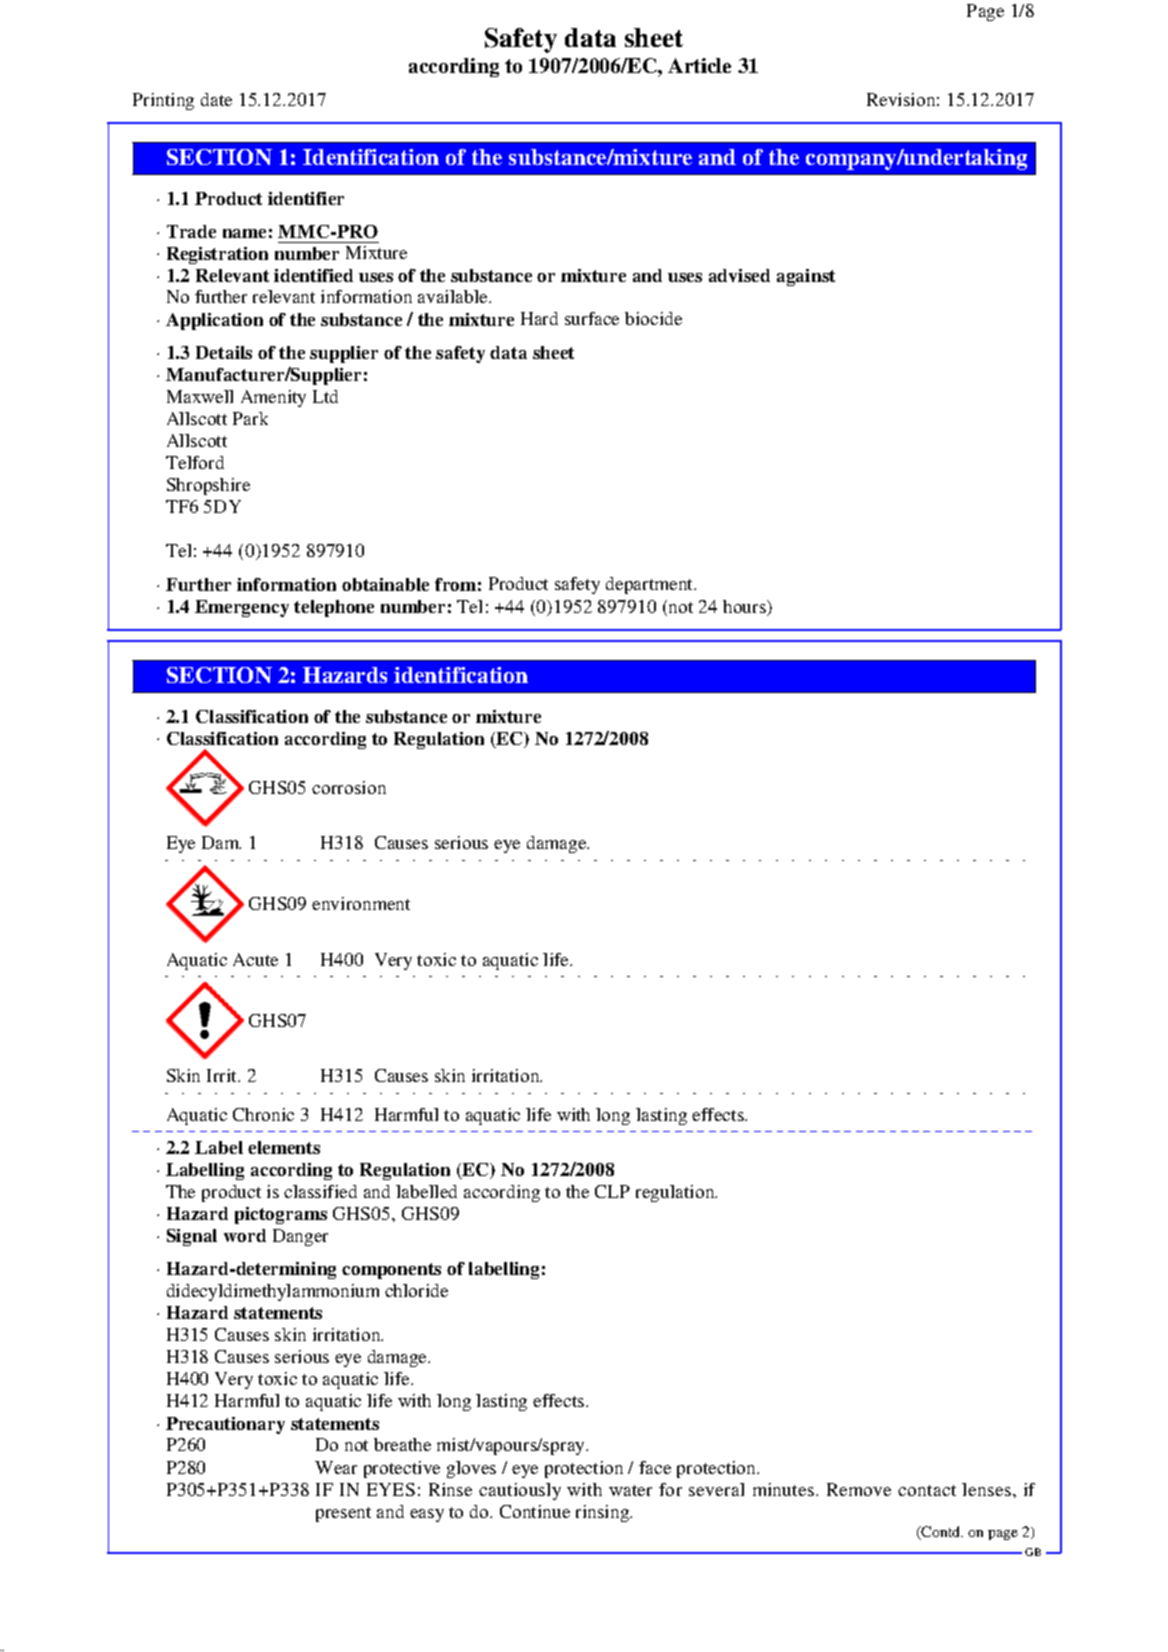 The height and width of the screenshot is (1652, 1168). Describe the element at coordinates (745, 608) in the screenshot. I see `hours` at that location.
